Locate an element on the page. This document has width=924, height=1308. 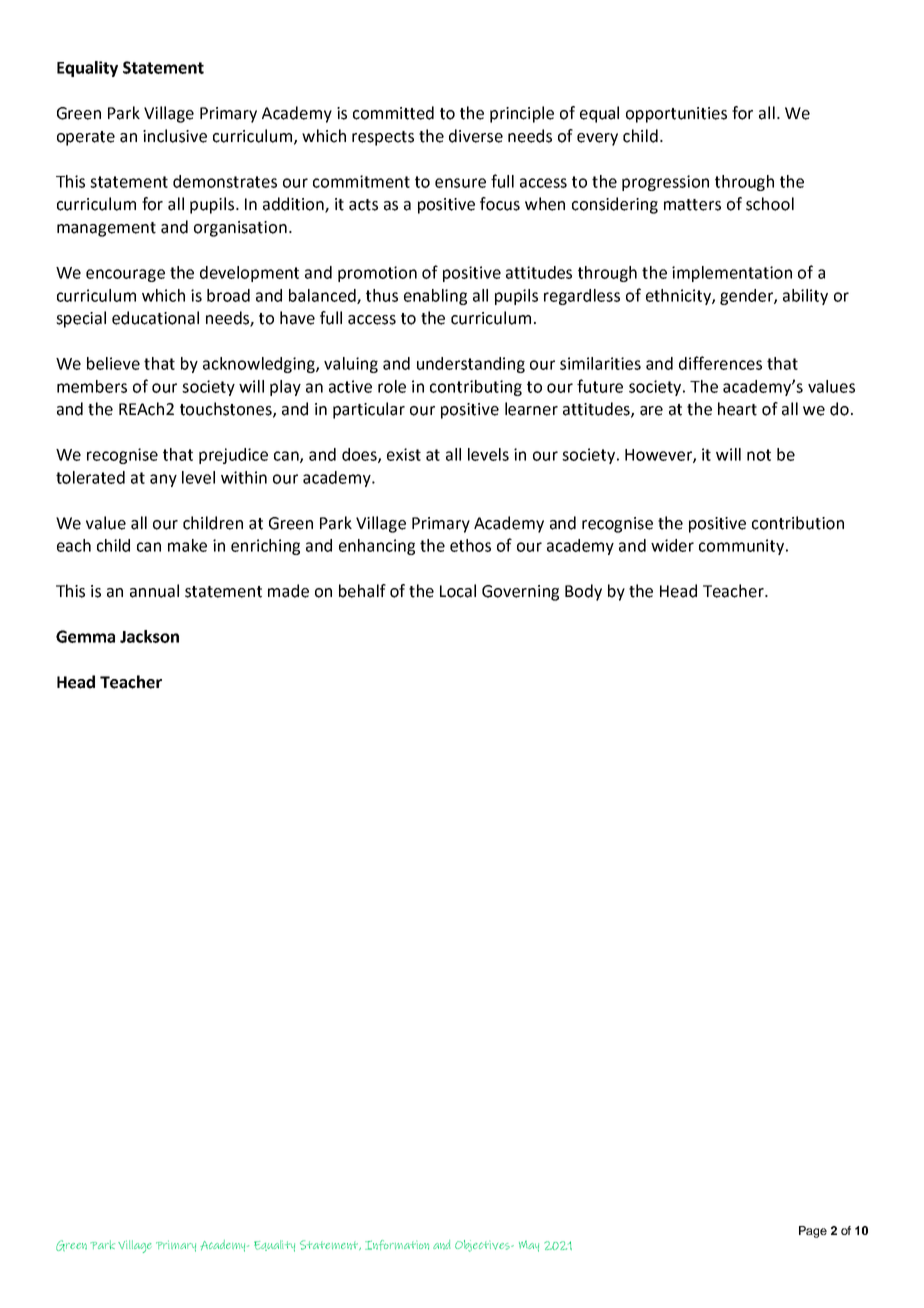
Local is located at coordinates (458, 591).
